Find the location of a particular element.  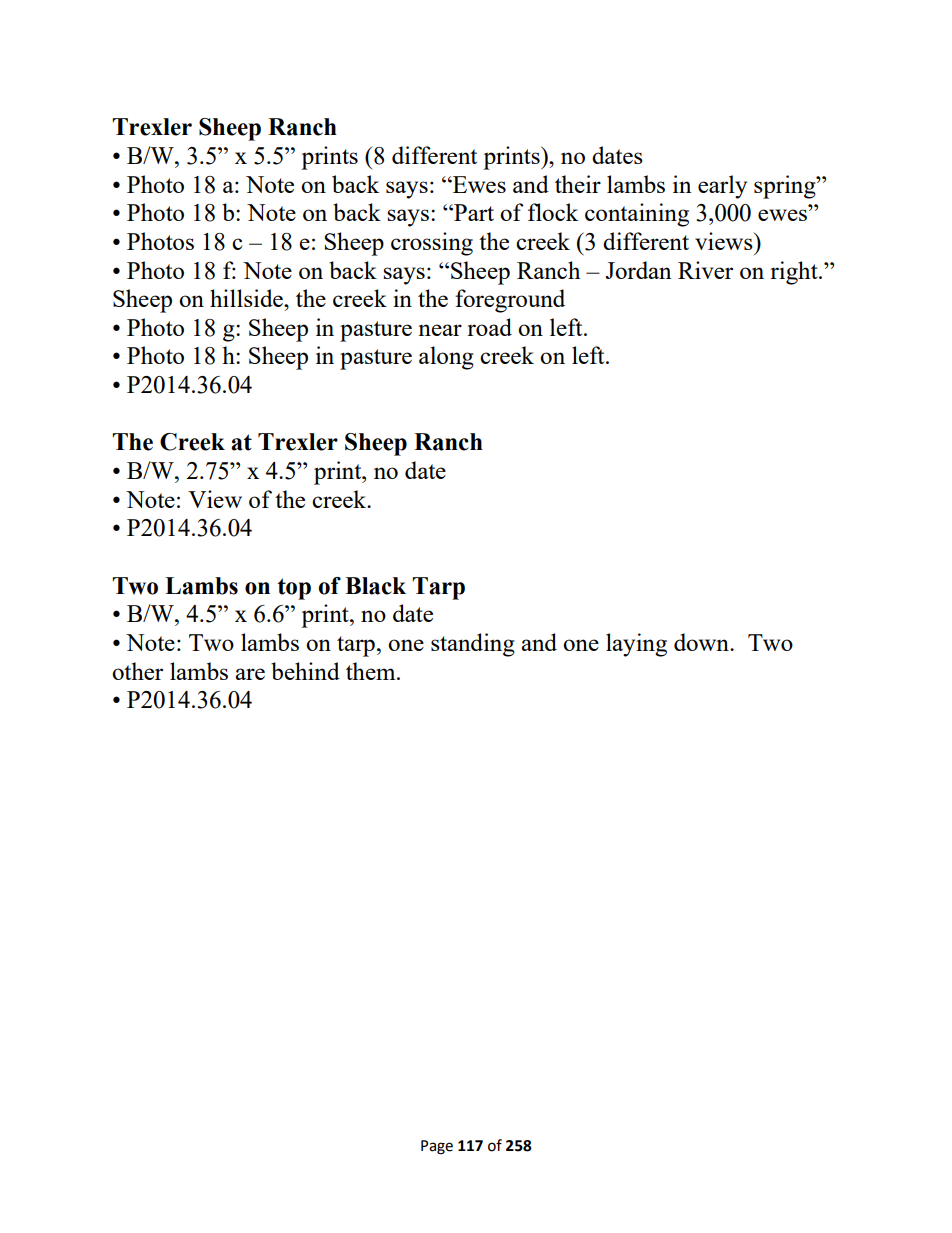

are is located at coordinates (250, 674).
